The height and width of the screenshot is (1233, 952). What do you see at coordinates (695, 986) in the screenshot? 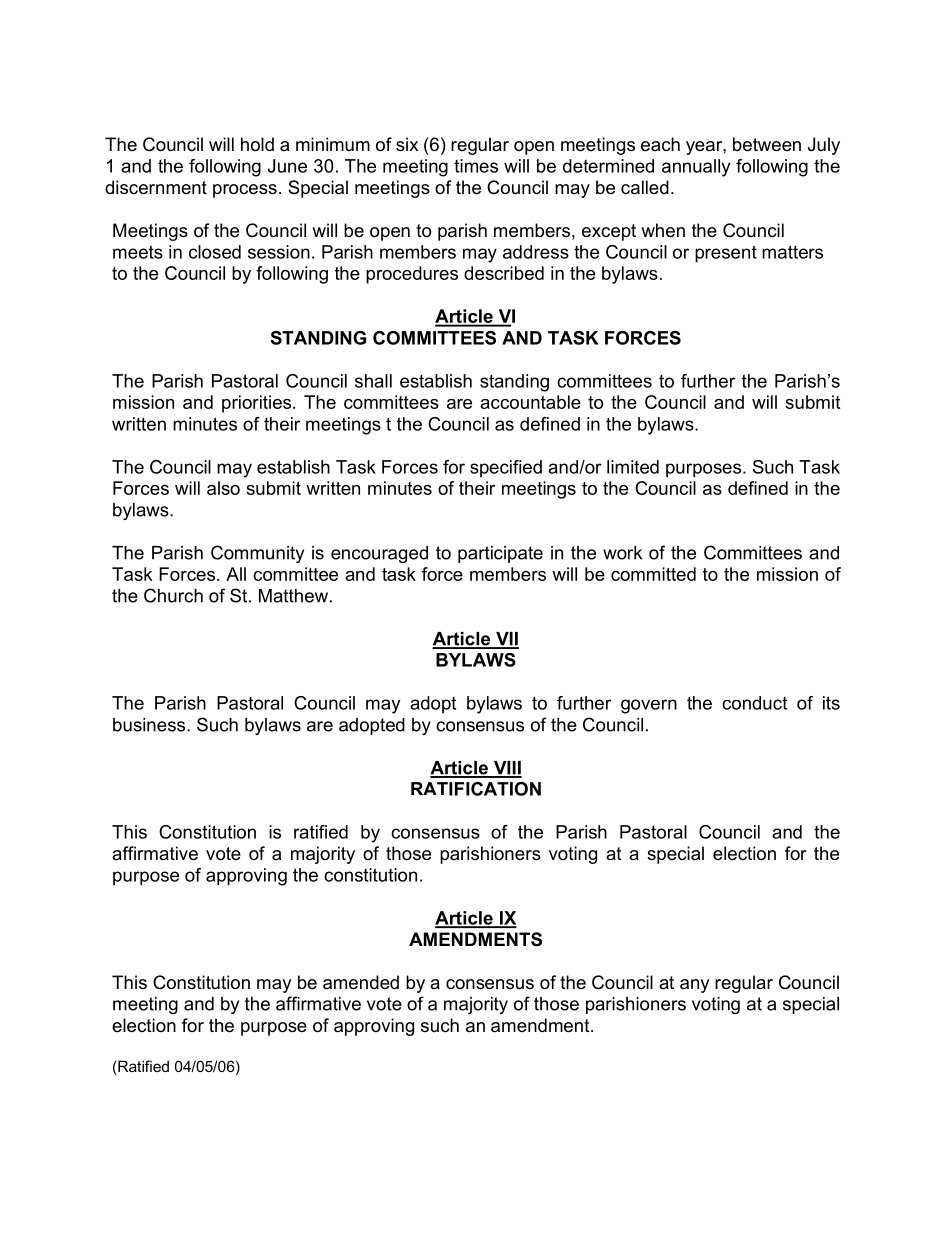
I see `any` at bounding box center [695, 986].
